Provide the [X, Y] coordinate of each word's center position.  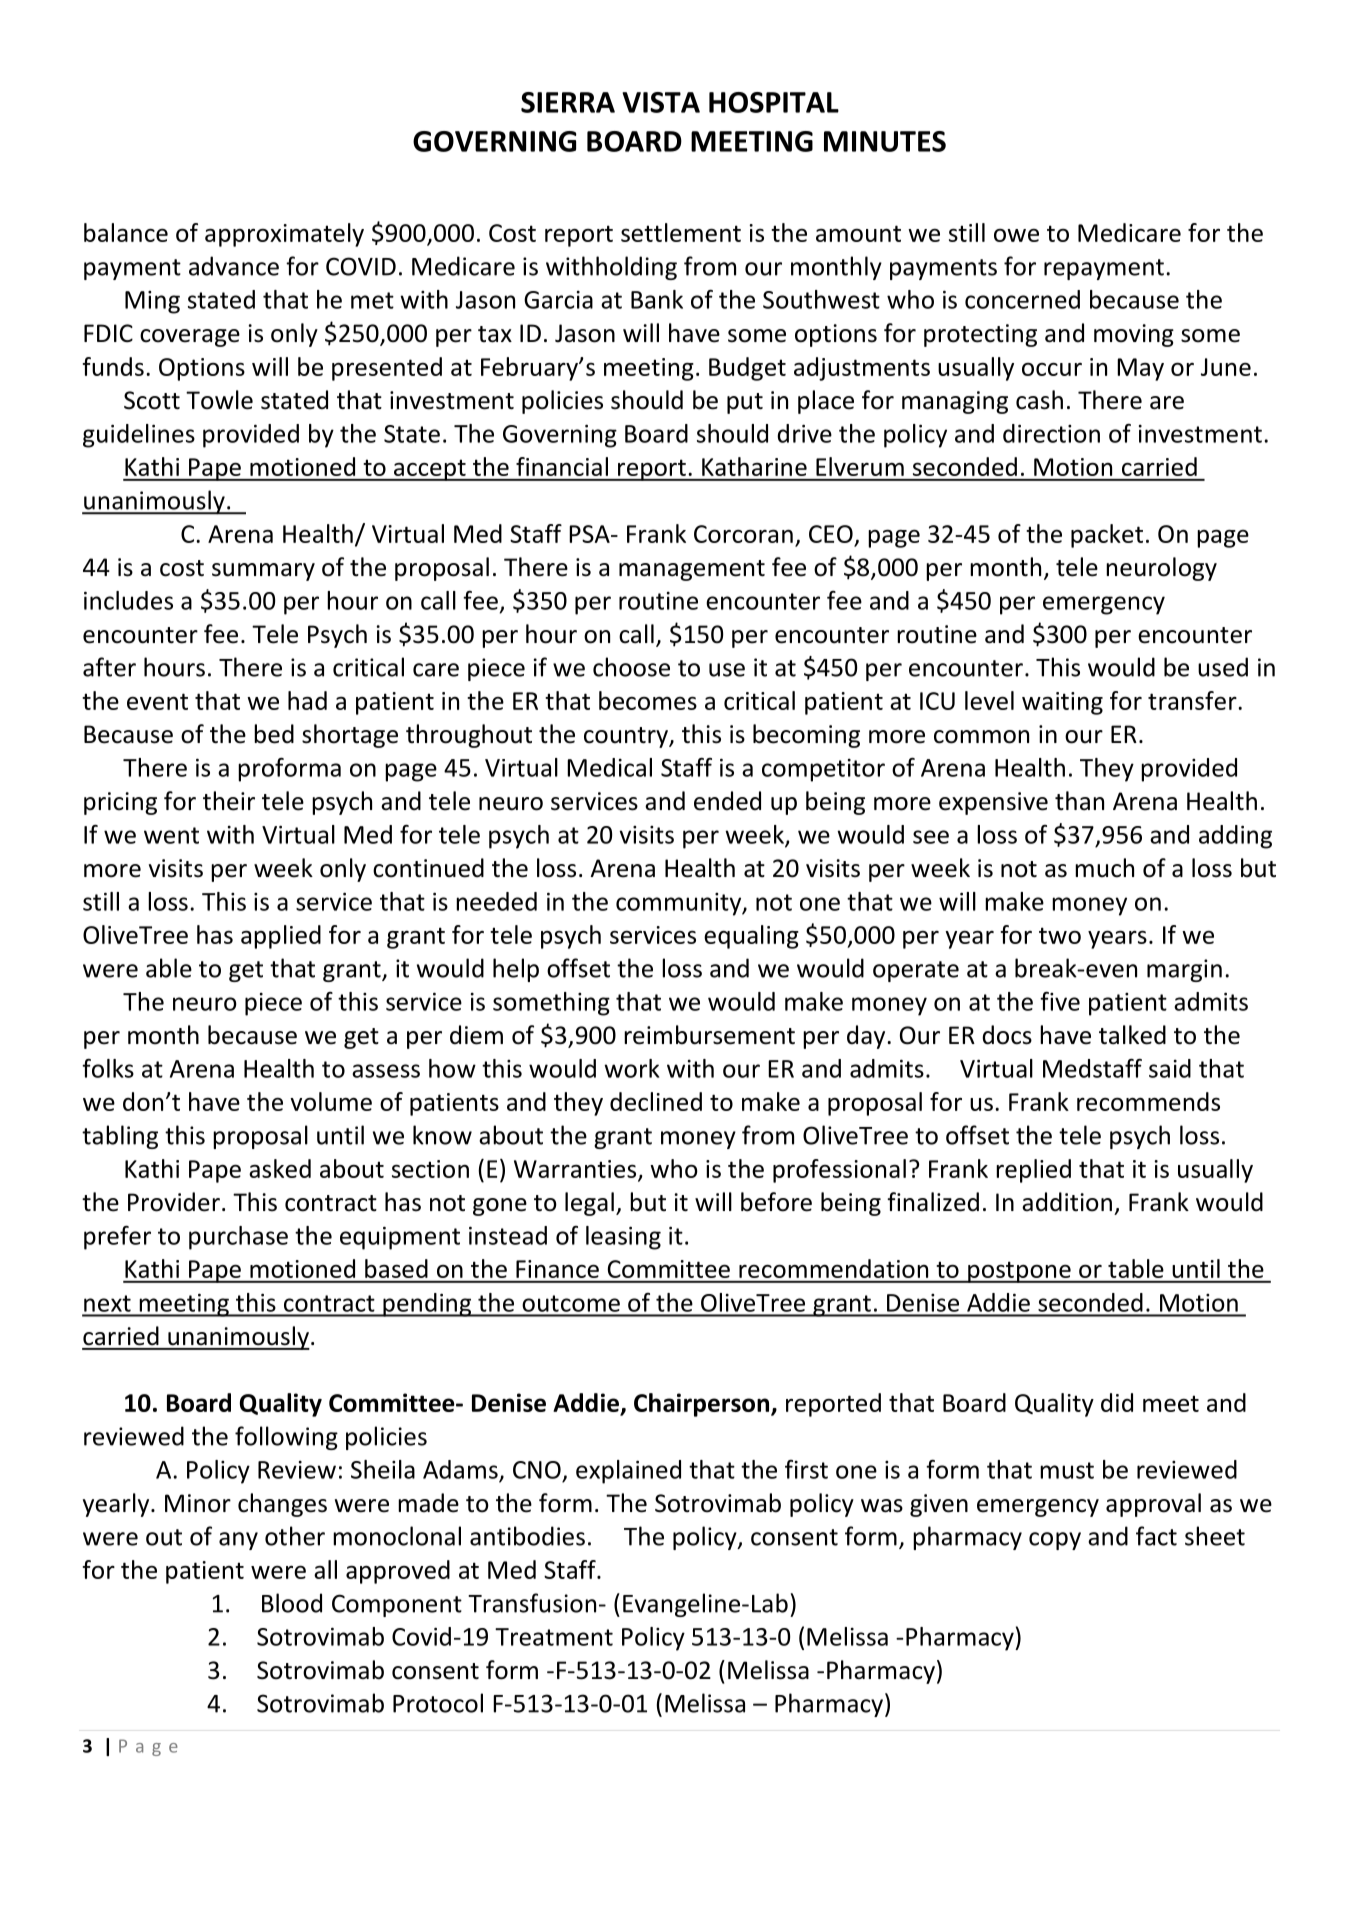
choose [631, 667]
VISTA [661, 102]
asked [280, 1168]
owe [1016, 235]
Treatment [554, 1637]
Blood [292, 1603]
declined [656, 1101]
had [307, 700]
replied [1033, 1171]
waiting [1062, 703]
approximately [284, 235]
